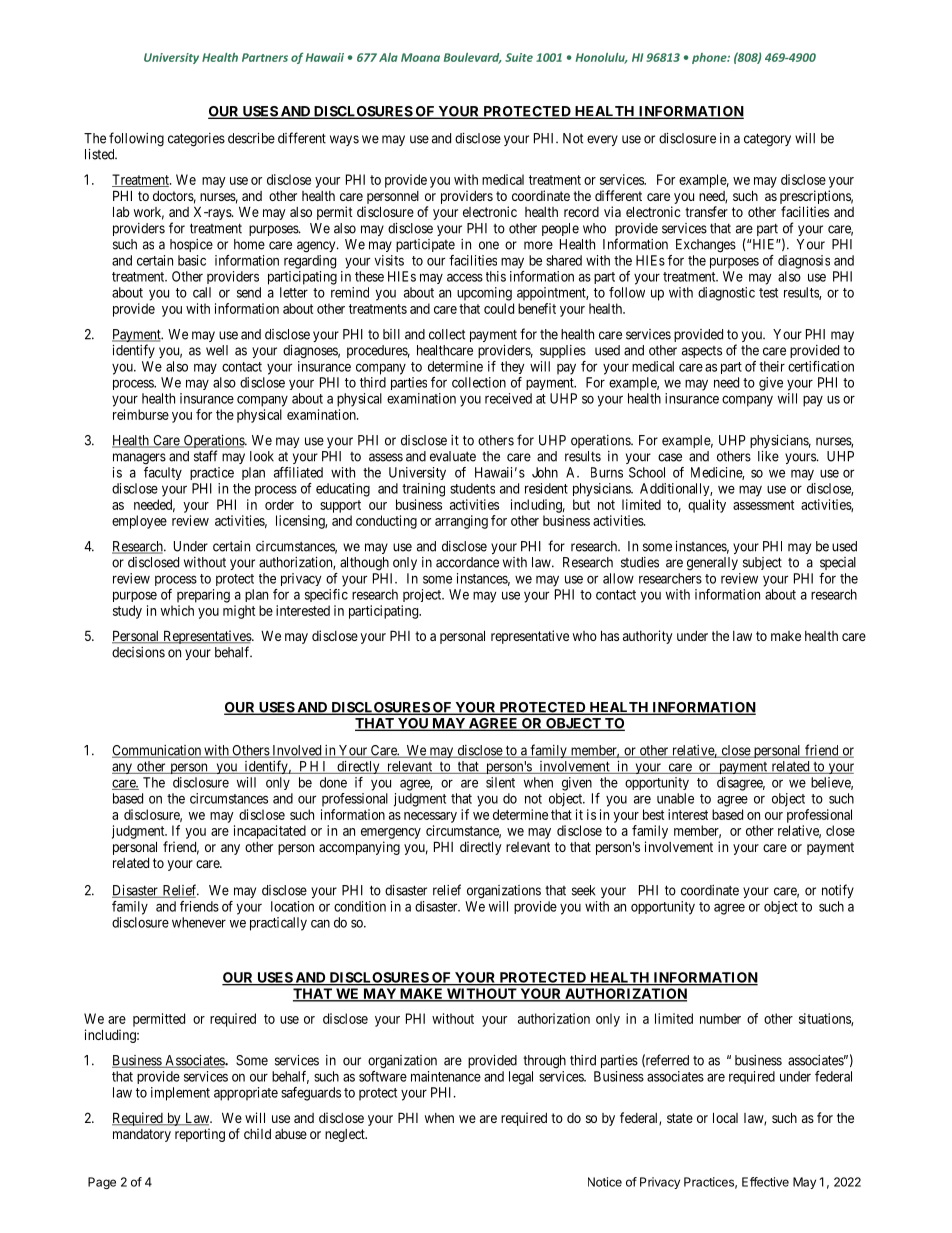 This screenshot has width=952, height=1233. What do you see at coordinates (772, 366) in the screenshot?
I see `their` at bounding box center [772, 366].
